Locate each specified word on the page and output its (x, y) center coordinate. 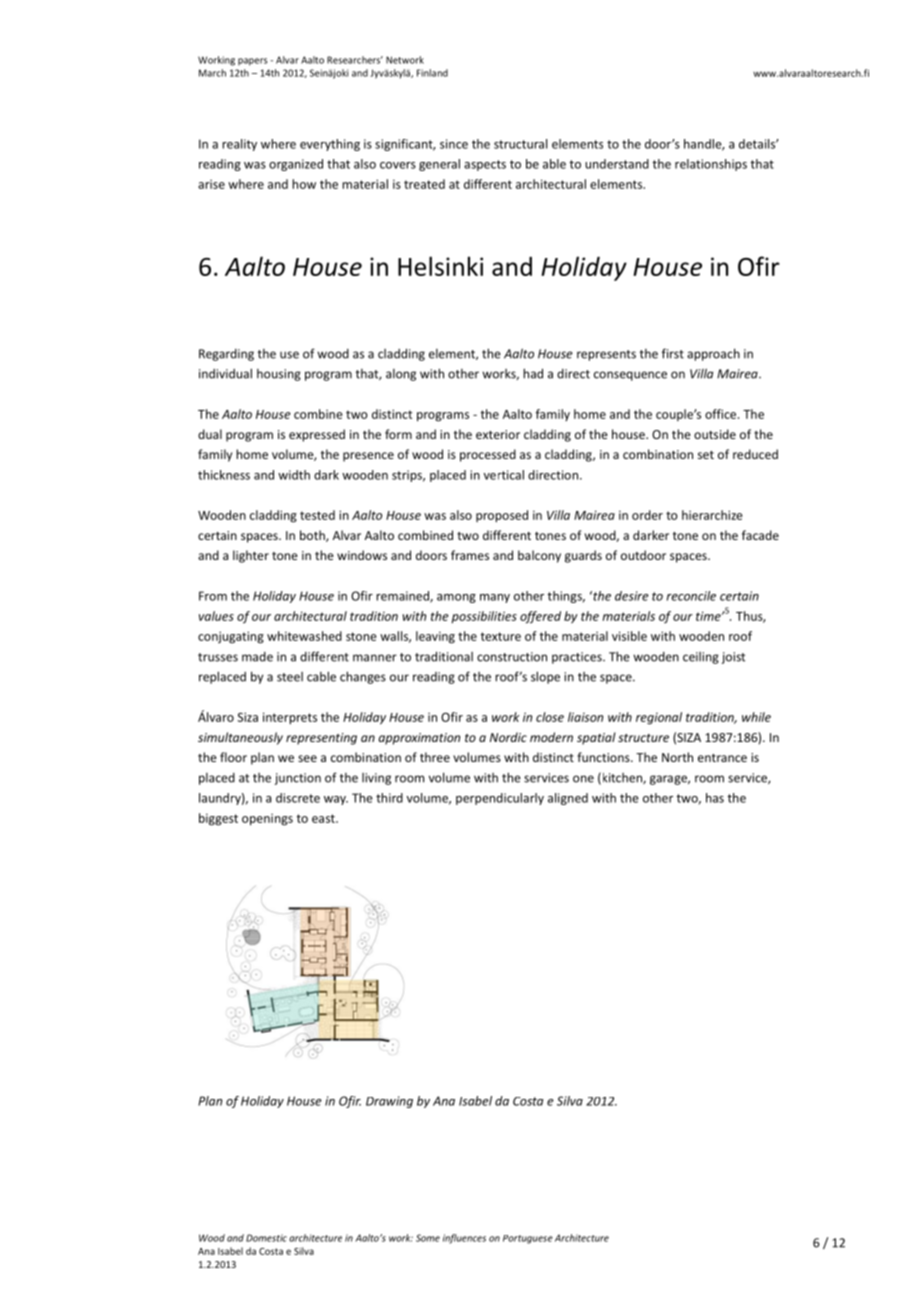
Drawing (389, 1102)
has (715, 798)
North (677, 757)
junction (298, 779)
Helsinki (440, 266)
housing (279, 375)
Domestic (266, 1238)
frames (470, 555)
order (647, 515)
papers (252, 62)
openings (267, 820)
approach (713, 354)
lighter (251, 556)
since (454, 144)
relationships (711, 165)
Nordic (508, 737)
